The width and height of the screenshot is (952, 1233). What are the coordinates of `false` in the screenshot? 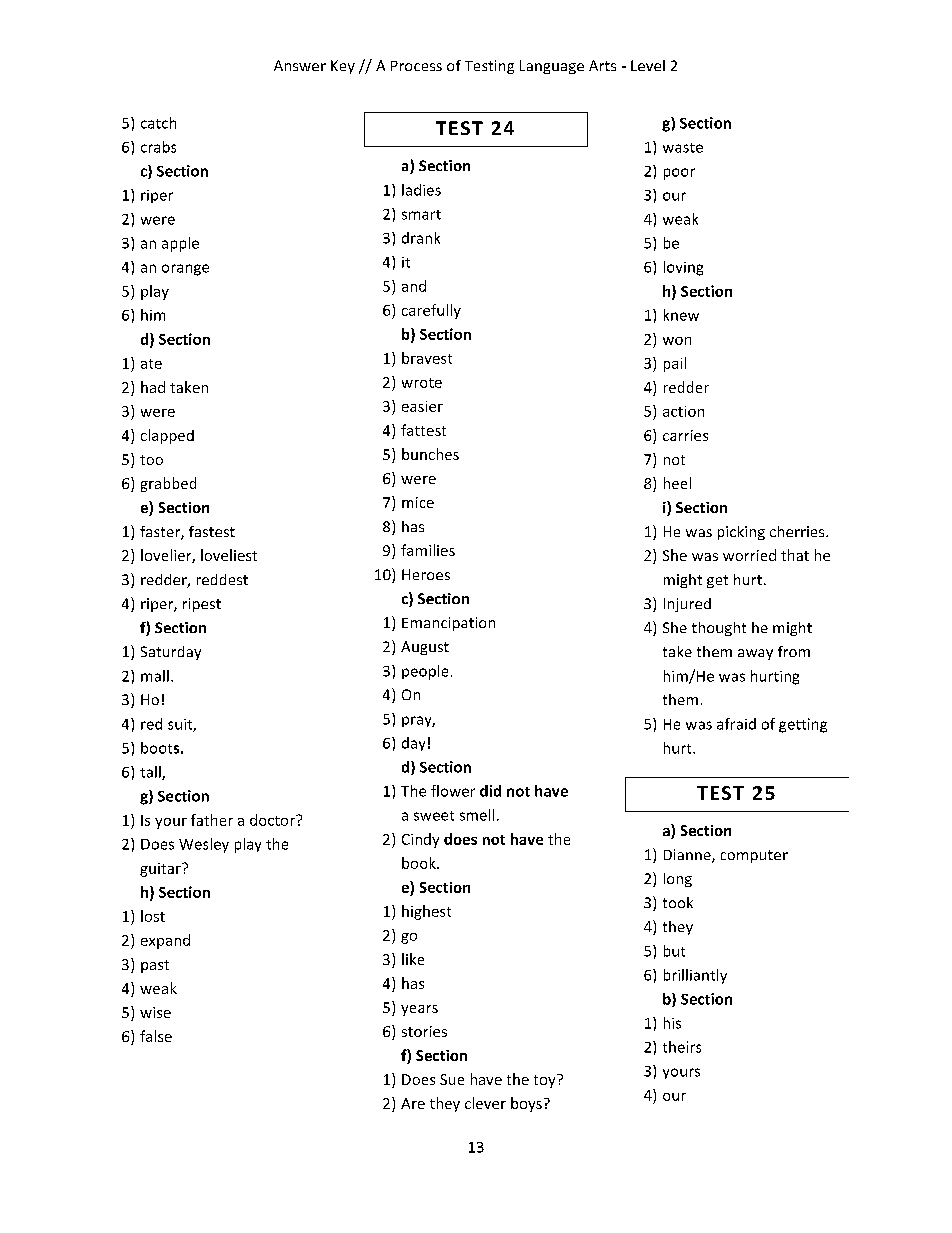 It's located at (156, 1036).
